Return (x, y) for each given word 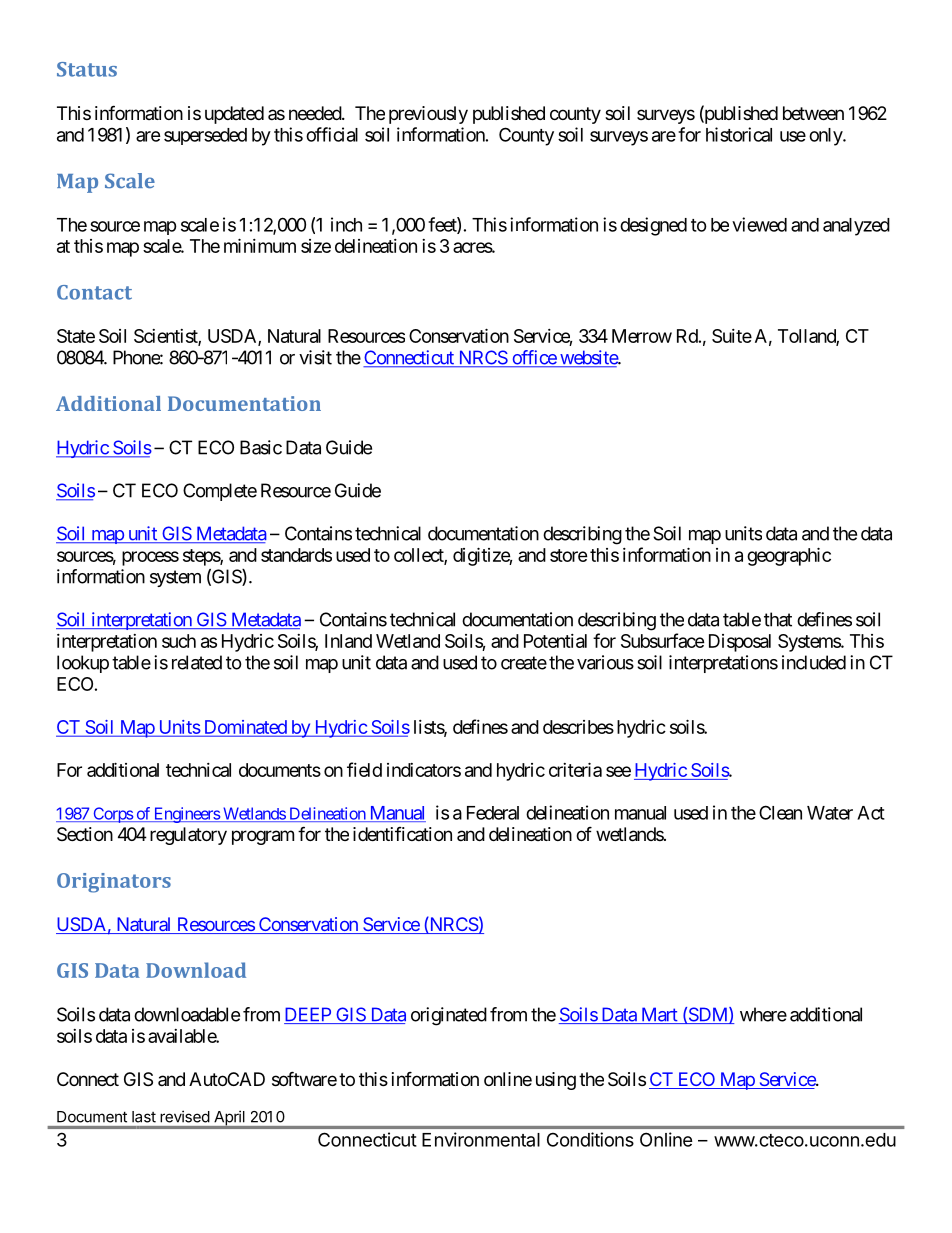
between (813, 113)
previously (428, 115)
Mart (658, 1015)
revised (185, 1117)
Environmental (481, 1139)
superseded (205, 136)
